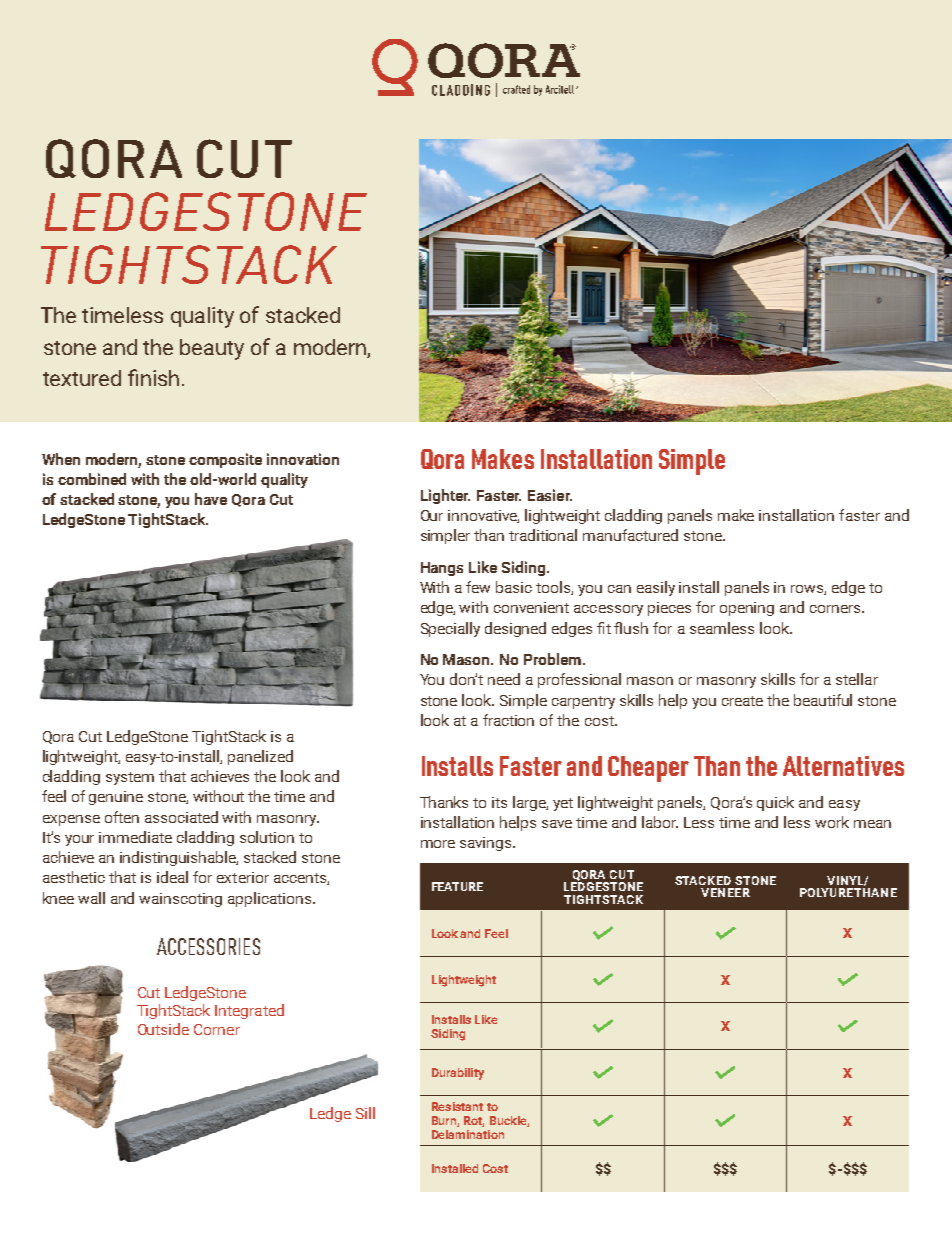 Image resolution: width=952 pixels, height=1233 pixels. What do you see at coordinates (550, 495) in the screenshot?
I see `Easier` at bounding box center [550, 495].
